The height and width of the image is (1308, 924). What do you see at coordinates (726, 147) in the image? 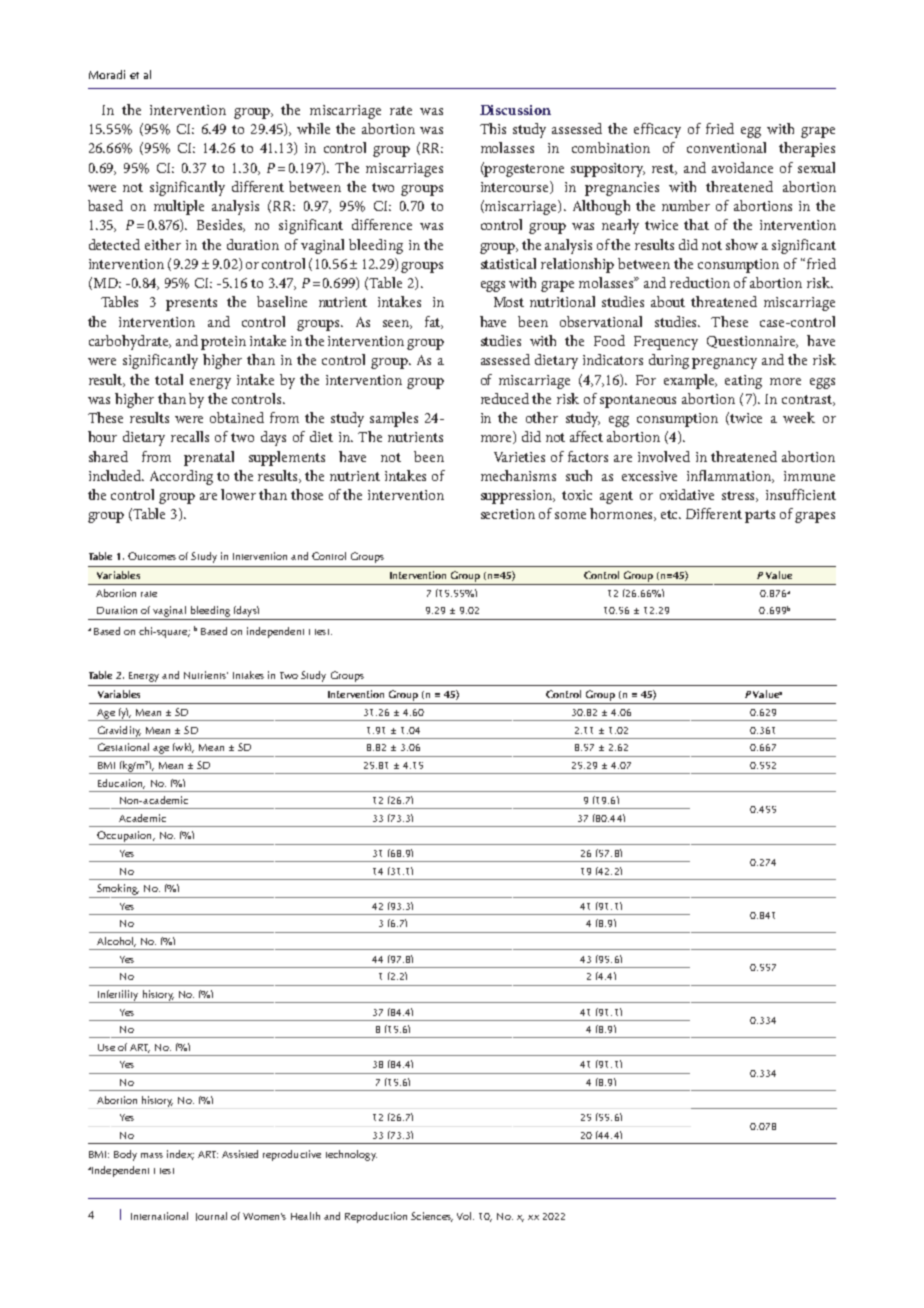
I see `conventional` at bounding box center [726, 147].
